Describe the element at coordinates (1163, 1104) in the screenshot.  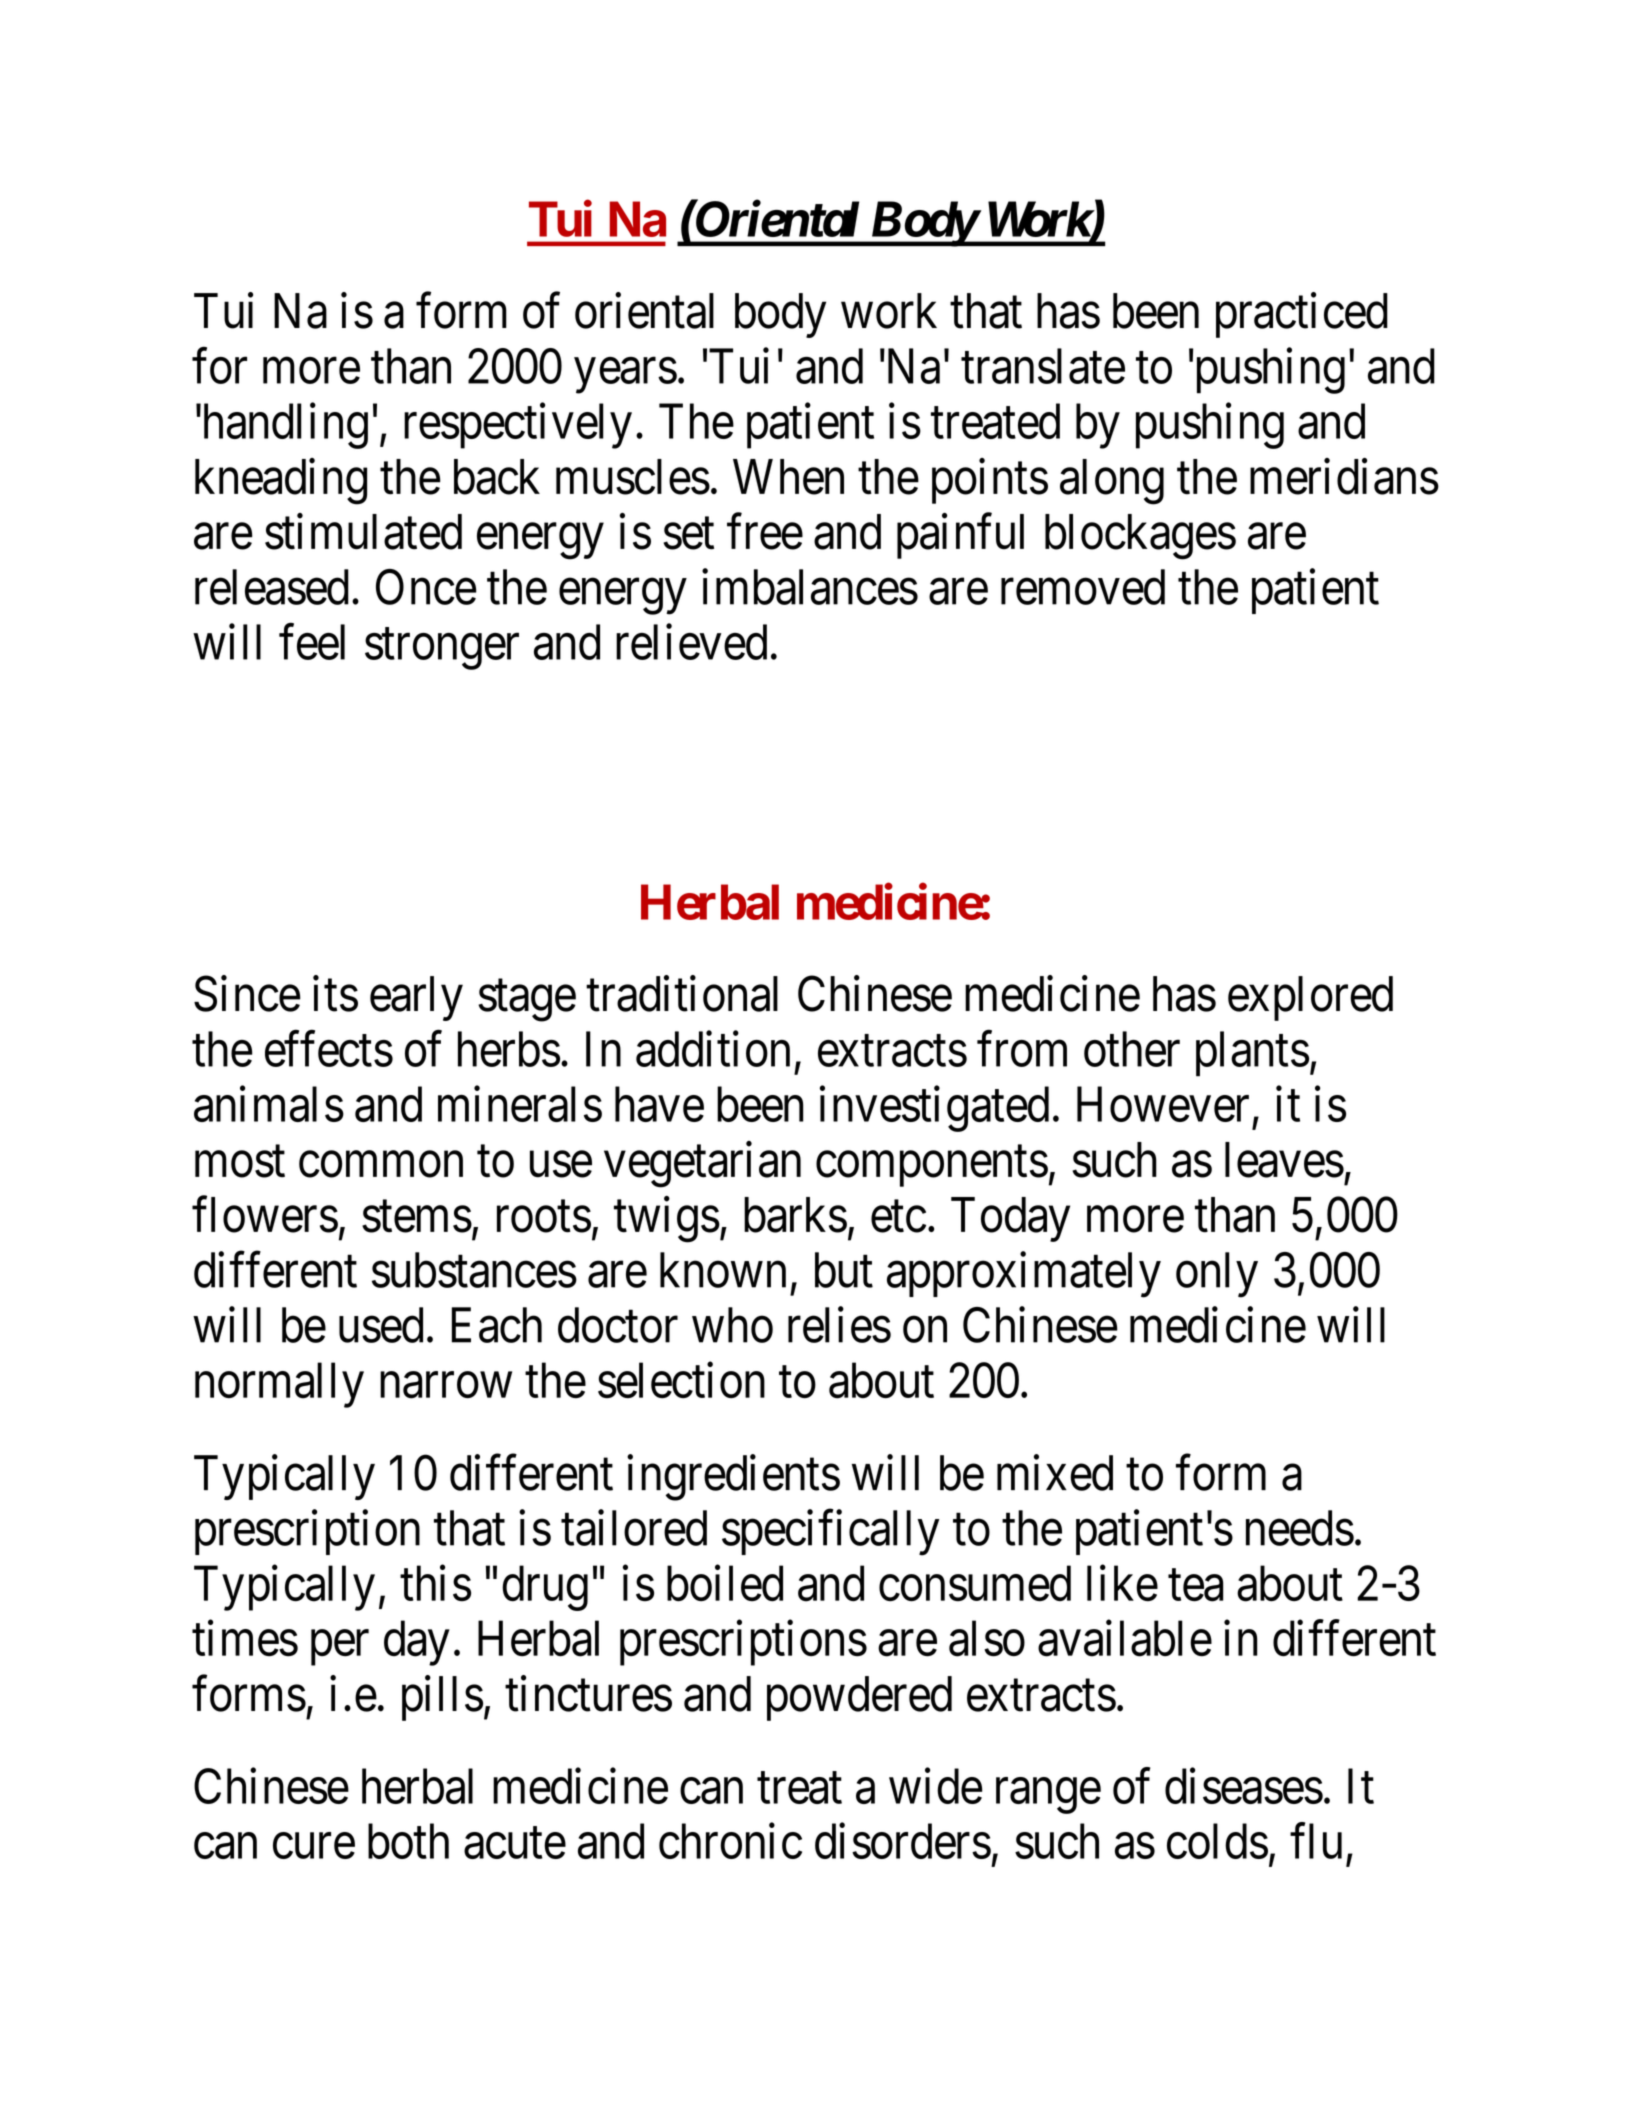
I see `However` at that location.
